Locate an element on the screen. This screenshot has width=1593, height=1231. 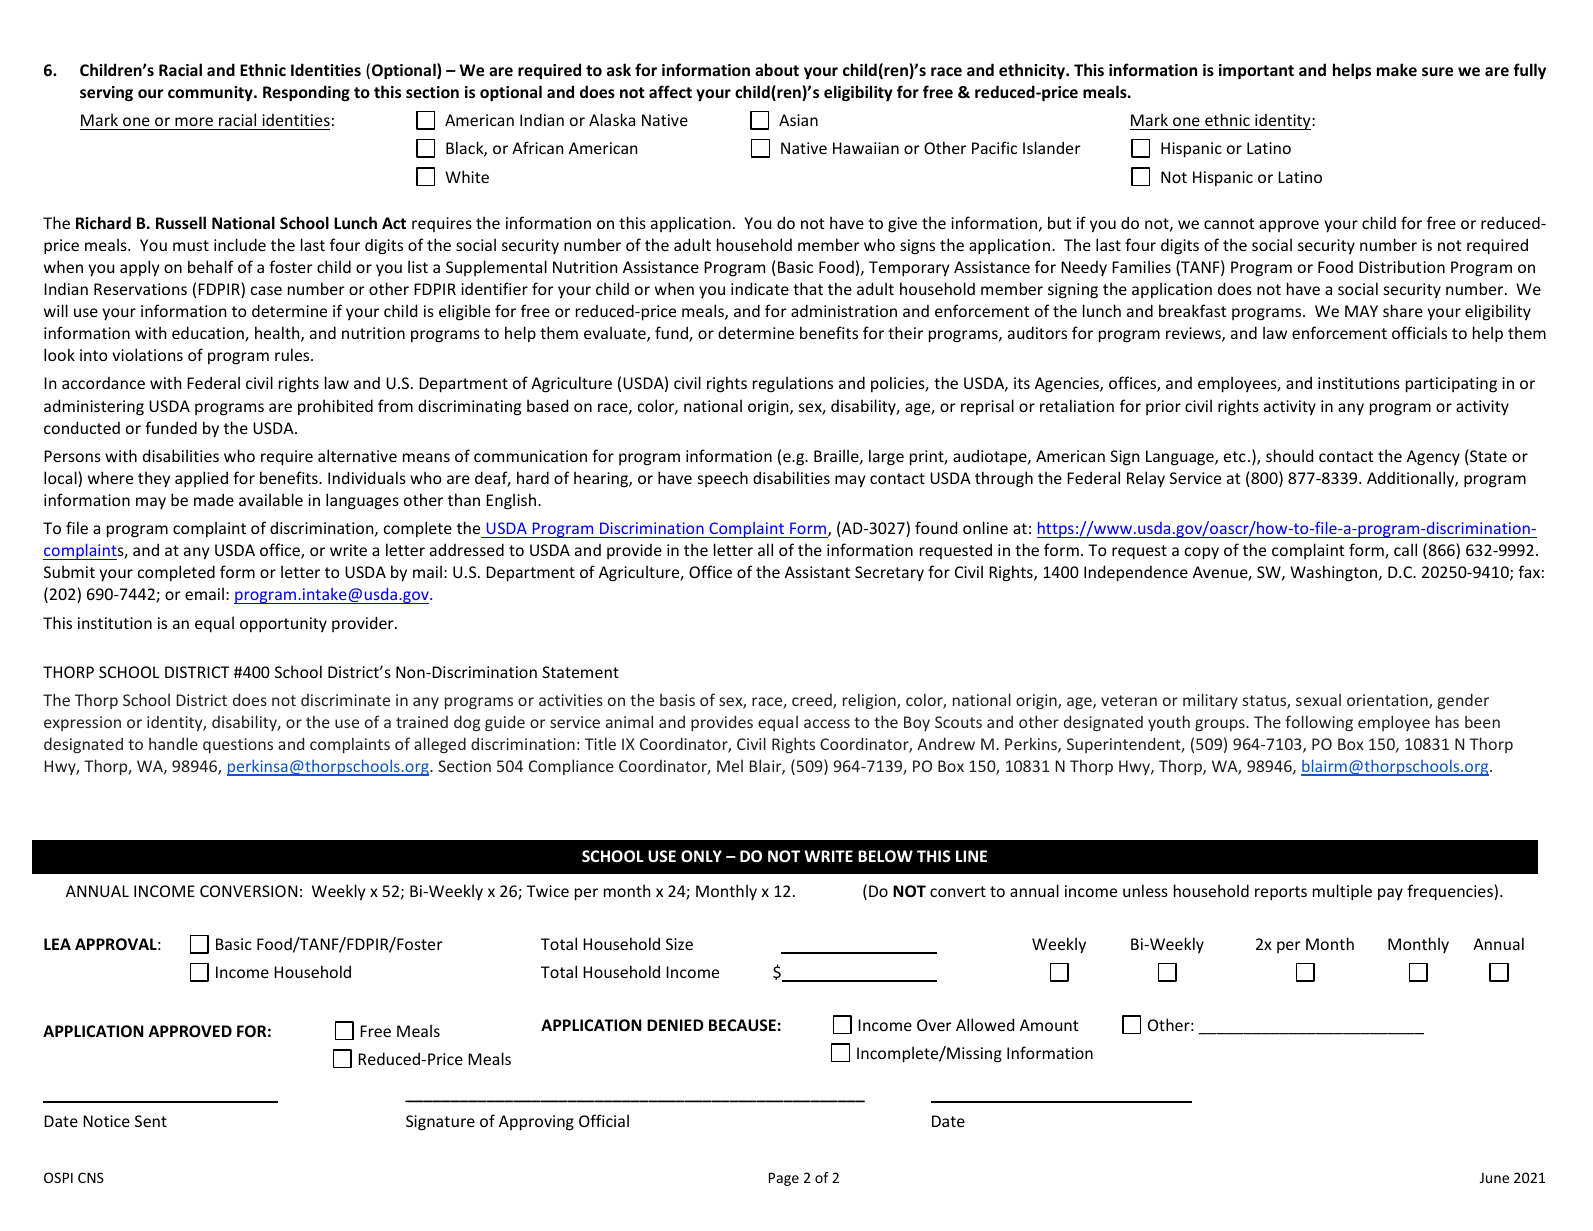
Sent is located at coordinates (151, 1121).
